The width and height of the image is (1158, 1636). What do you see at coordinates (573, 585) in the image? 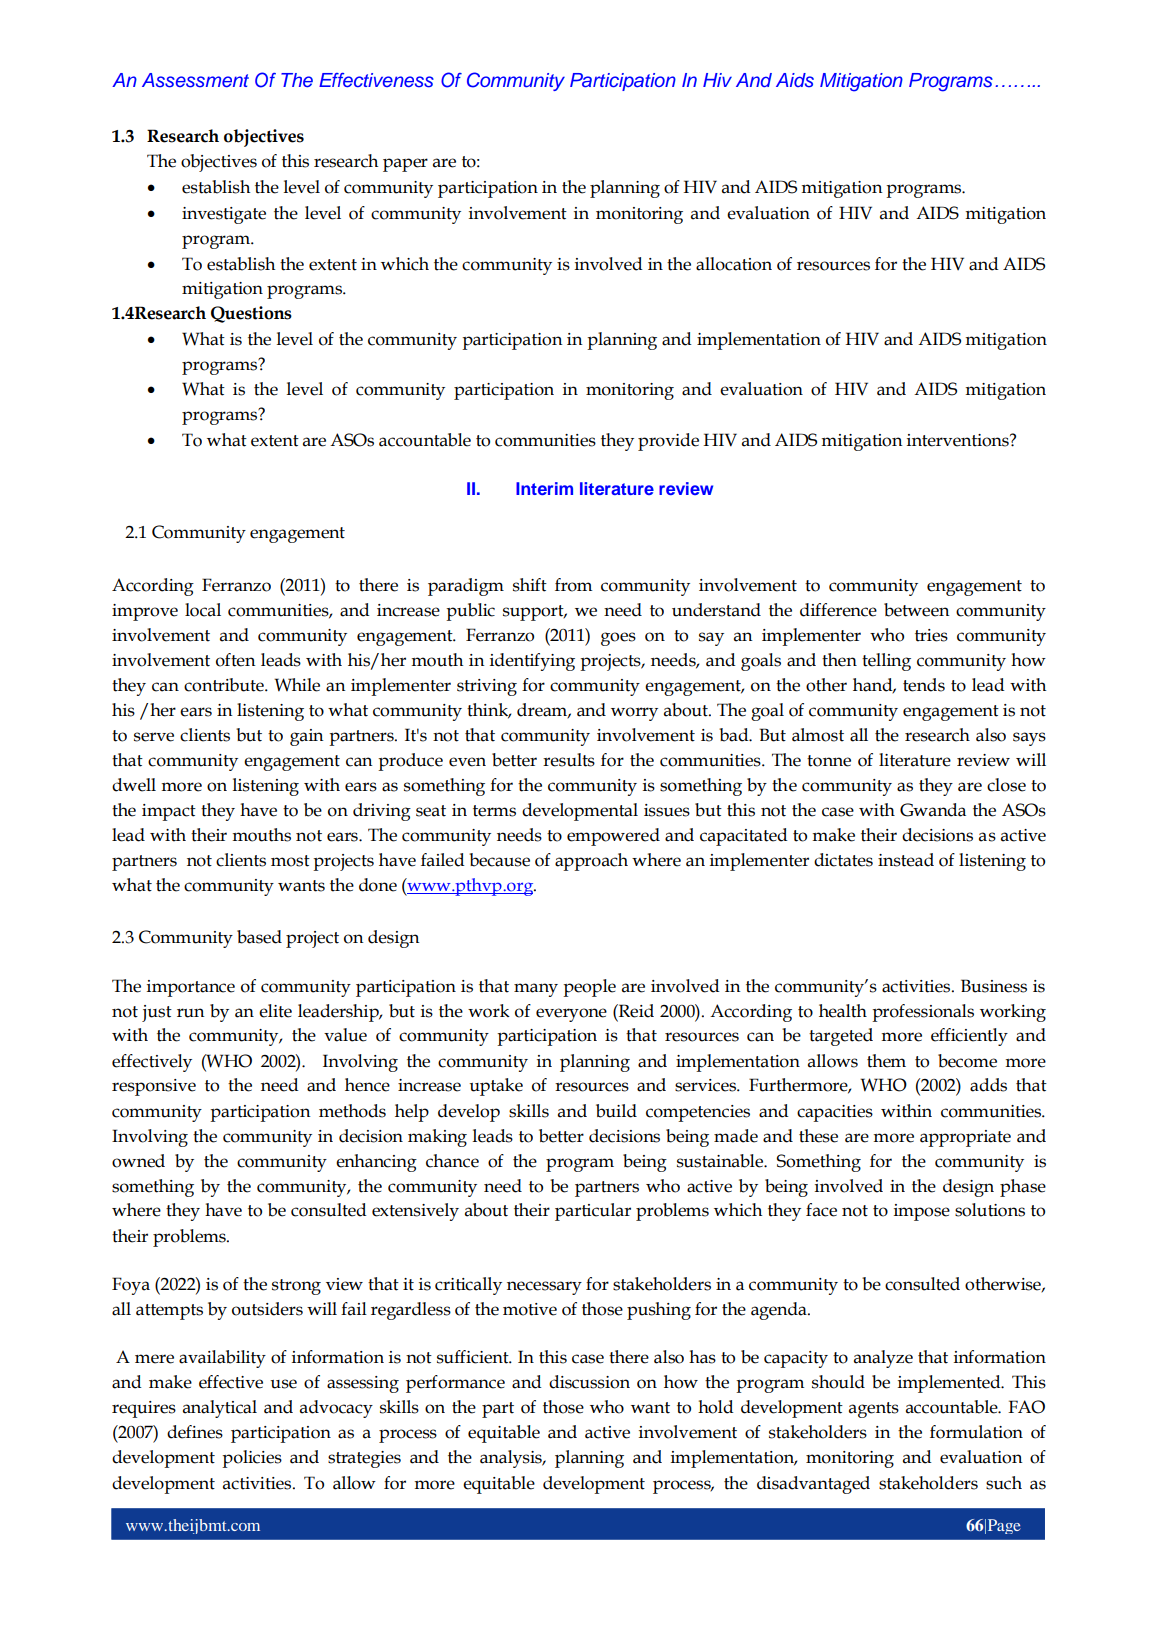
I see `from` at bounding box center [573, 585].
